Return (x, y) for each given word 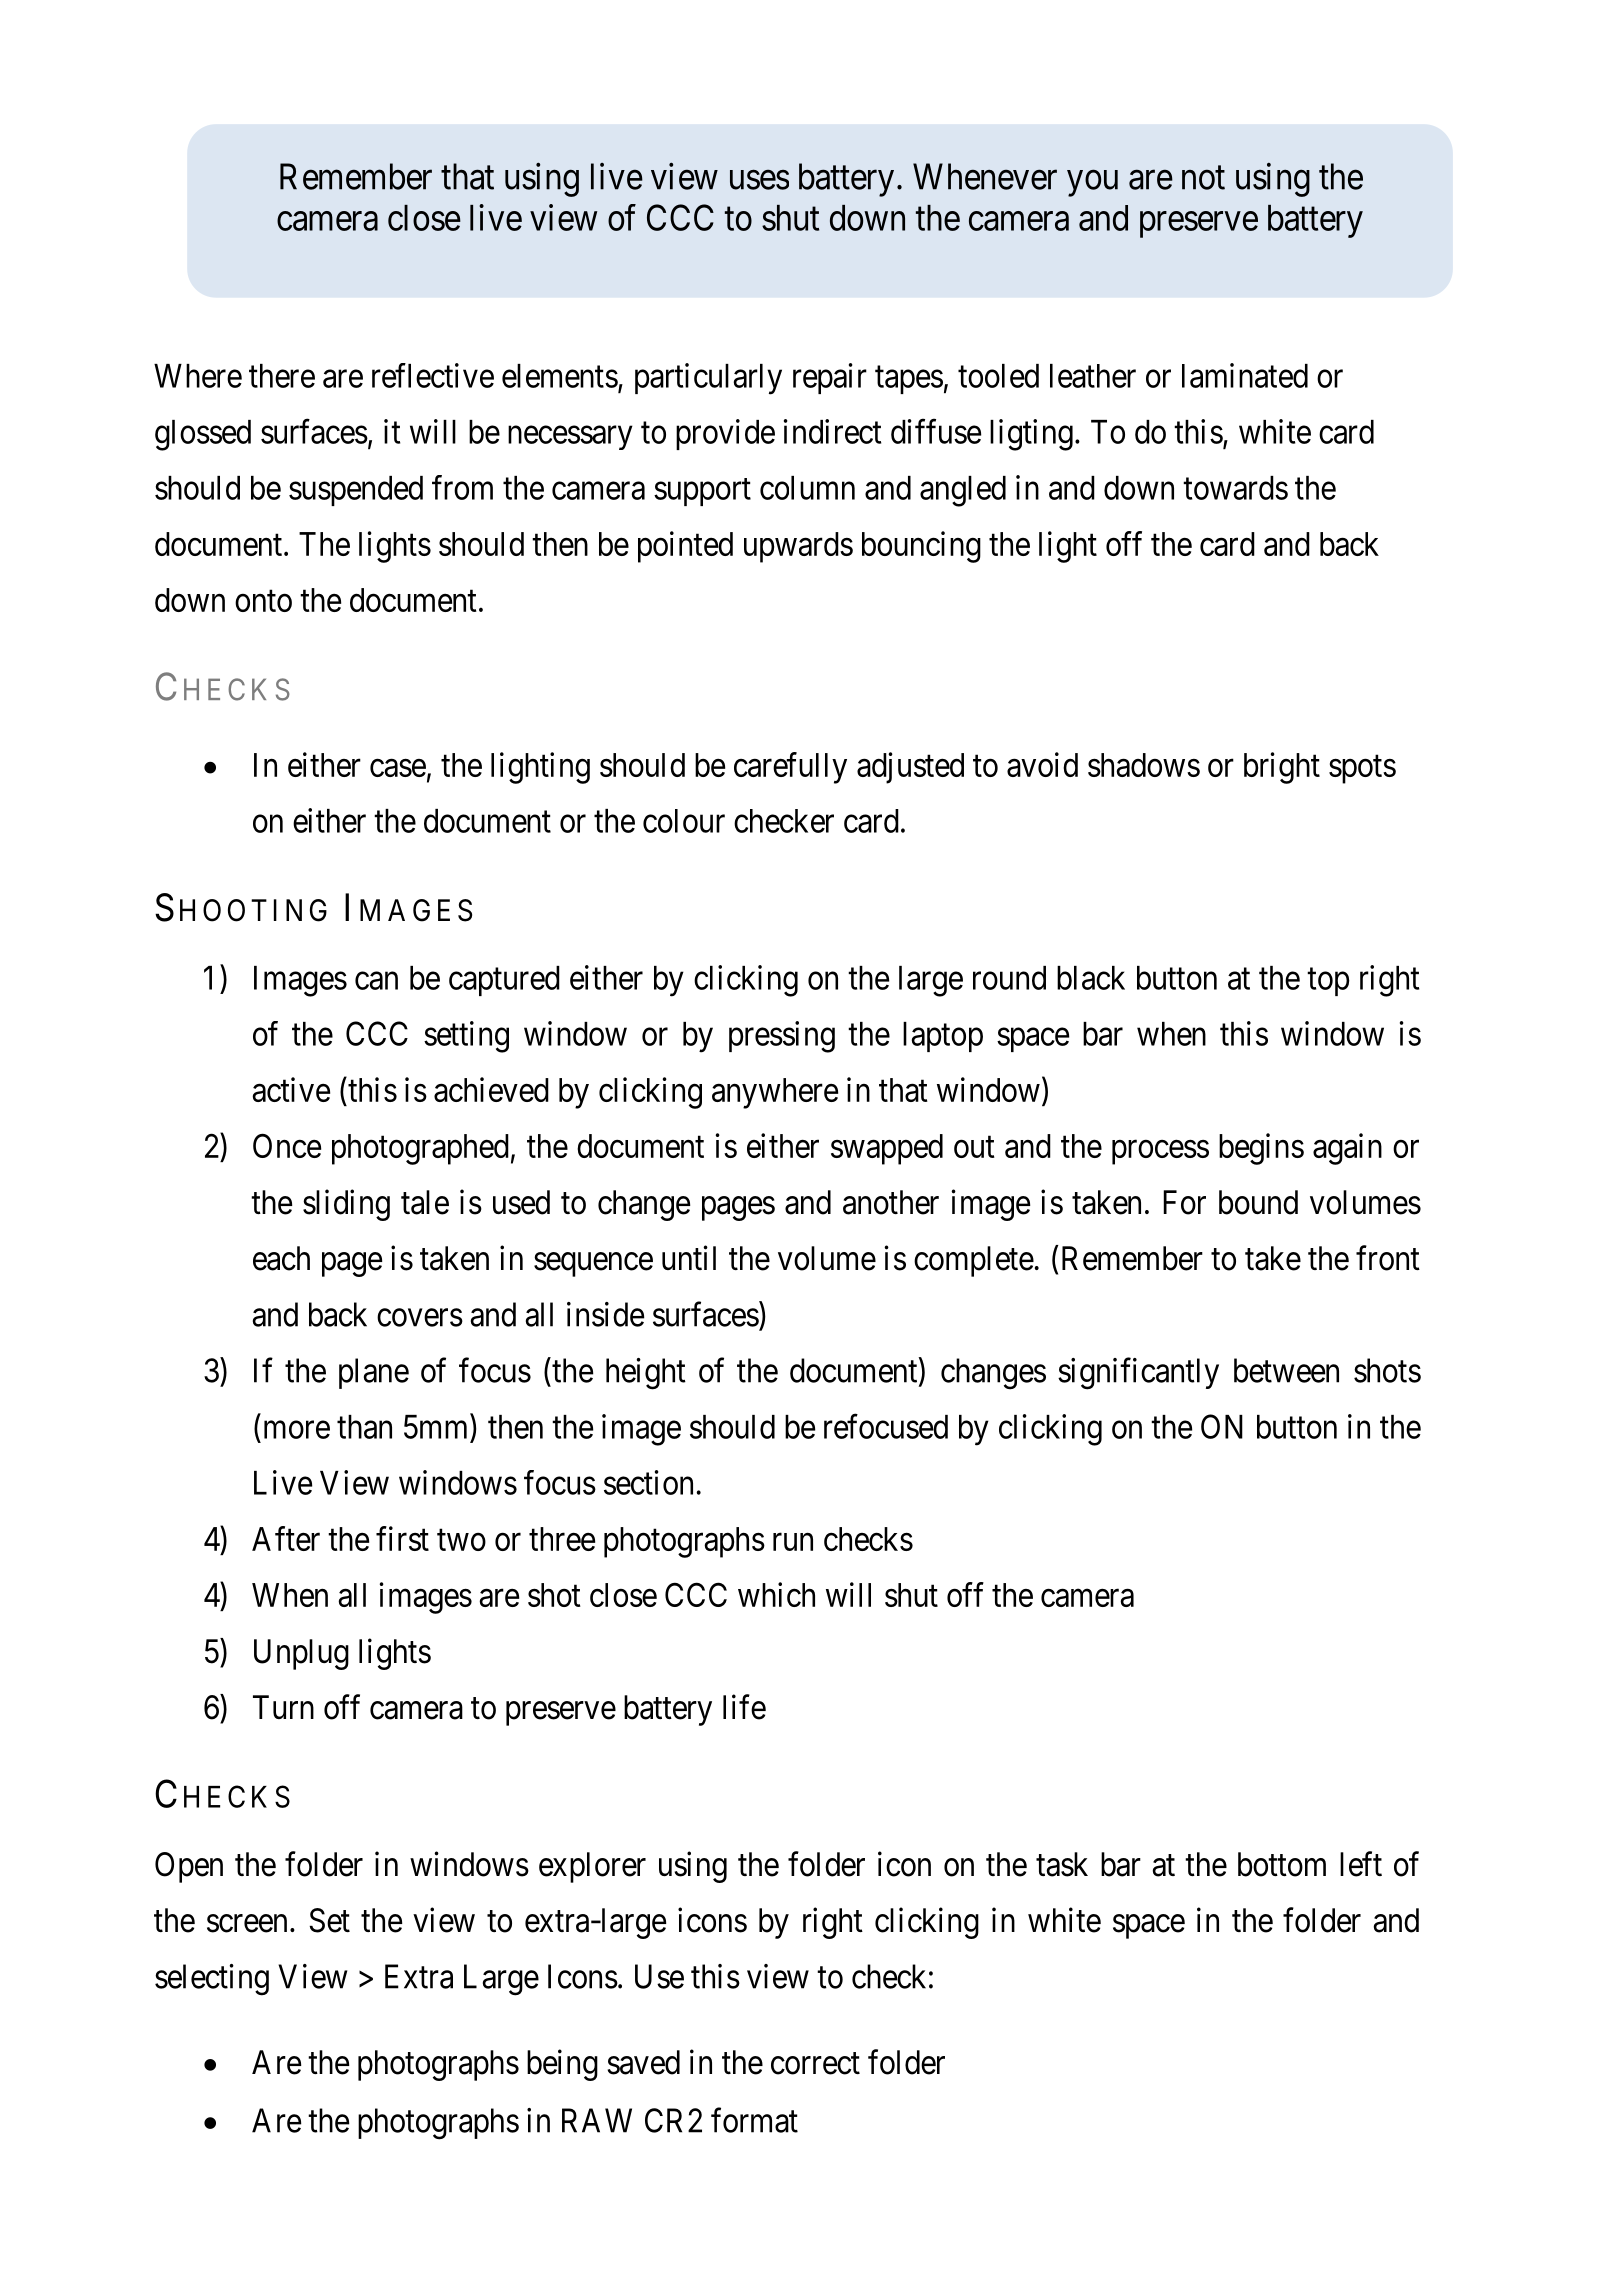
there (282, 376)
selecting (212, 1980)
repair (830, 378)
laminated (1245, 375)
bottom (1282, 1864)
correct (815, 2064)
